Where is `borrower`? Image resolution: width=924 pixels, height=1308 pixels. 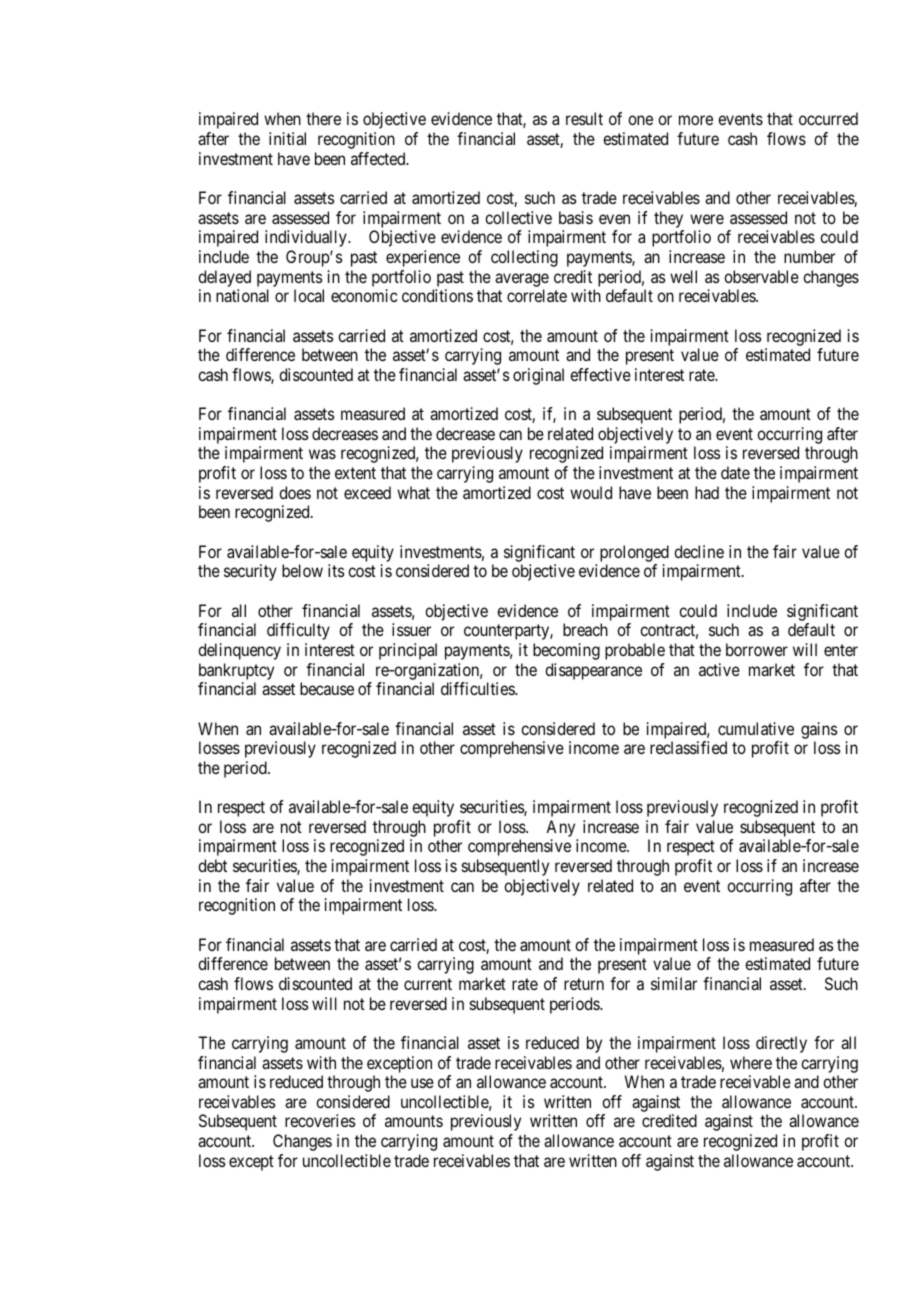 borrower is located at coordinates (757, 649).
